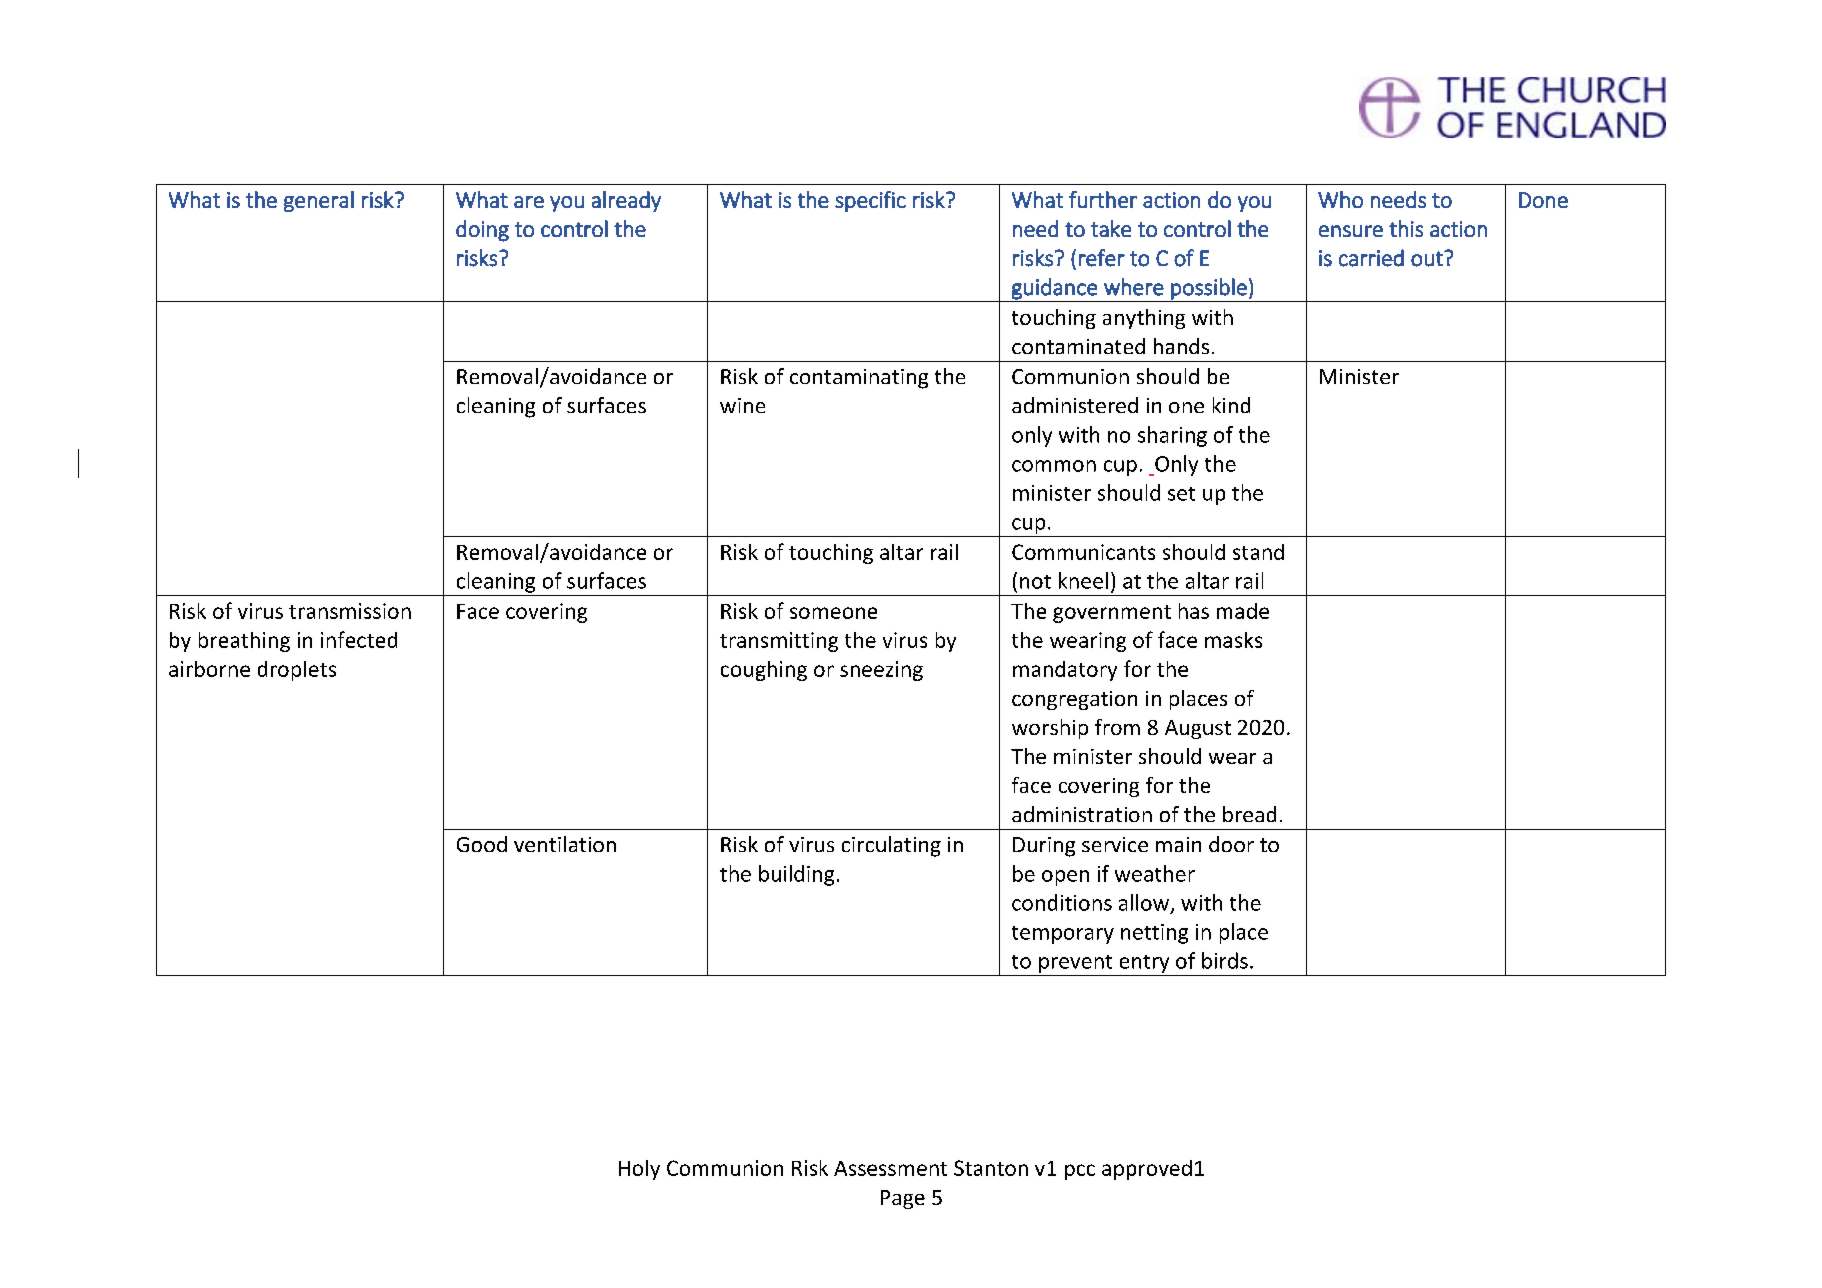 This screenshot has width=1822, height=1288. I want to click on general, so click(319, 201).
